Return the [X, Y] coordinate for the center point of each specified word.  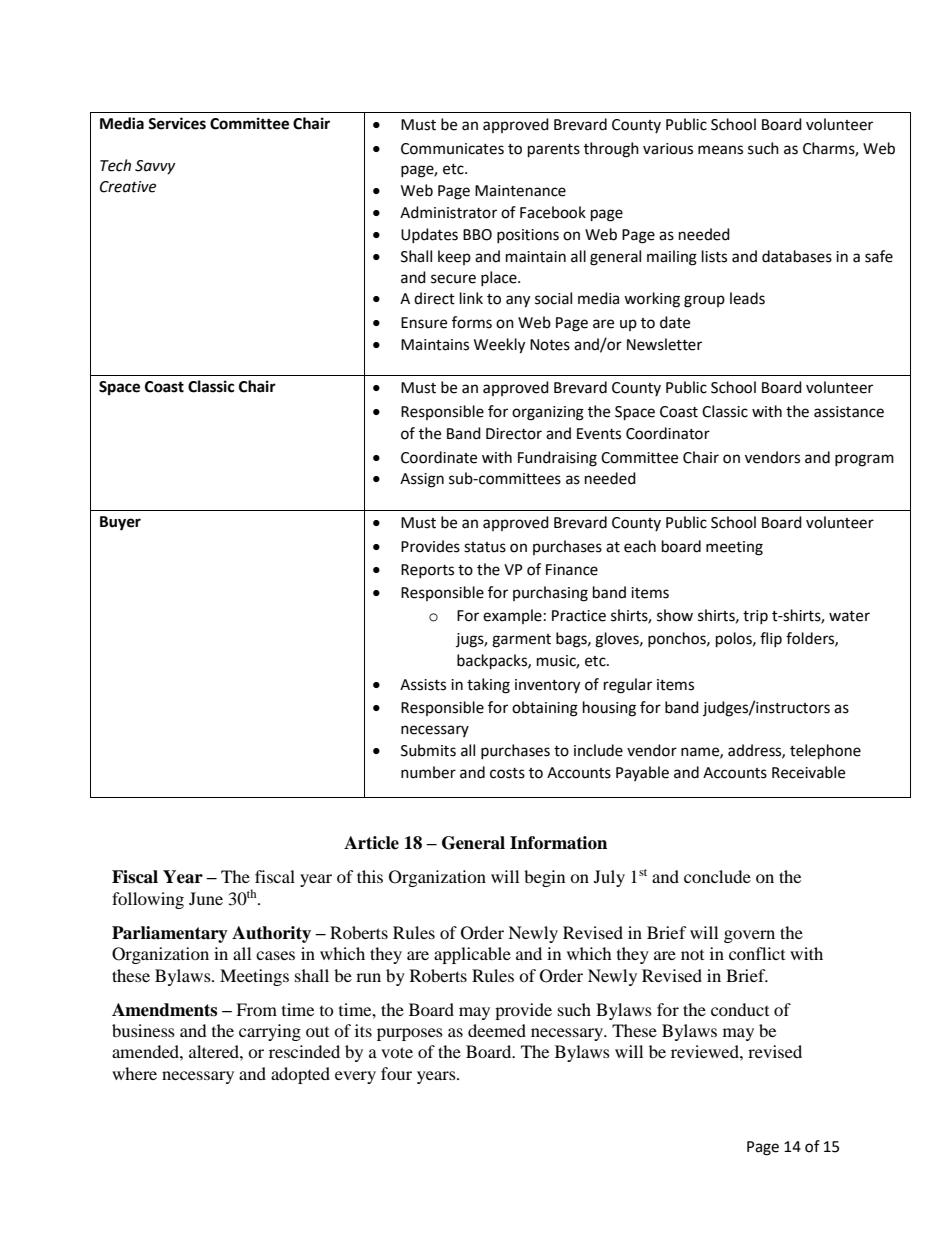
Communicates [452, 149]
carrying [270, 1032]
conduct [740, 1009]
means [720, 150]
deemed [497, 1030]
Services [177, 123]
